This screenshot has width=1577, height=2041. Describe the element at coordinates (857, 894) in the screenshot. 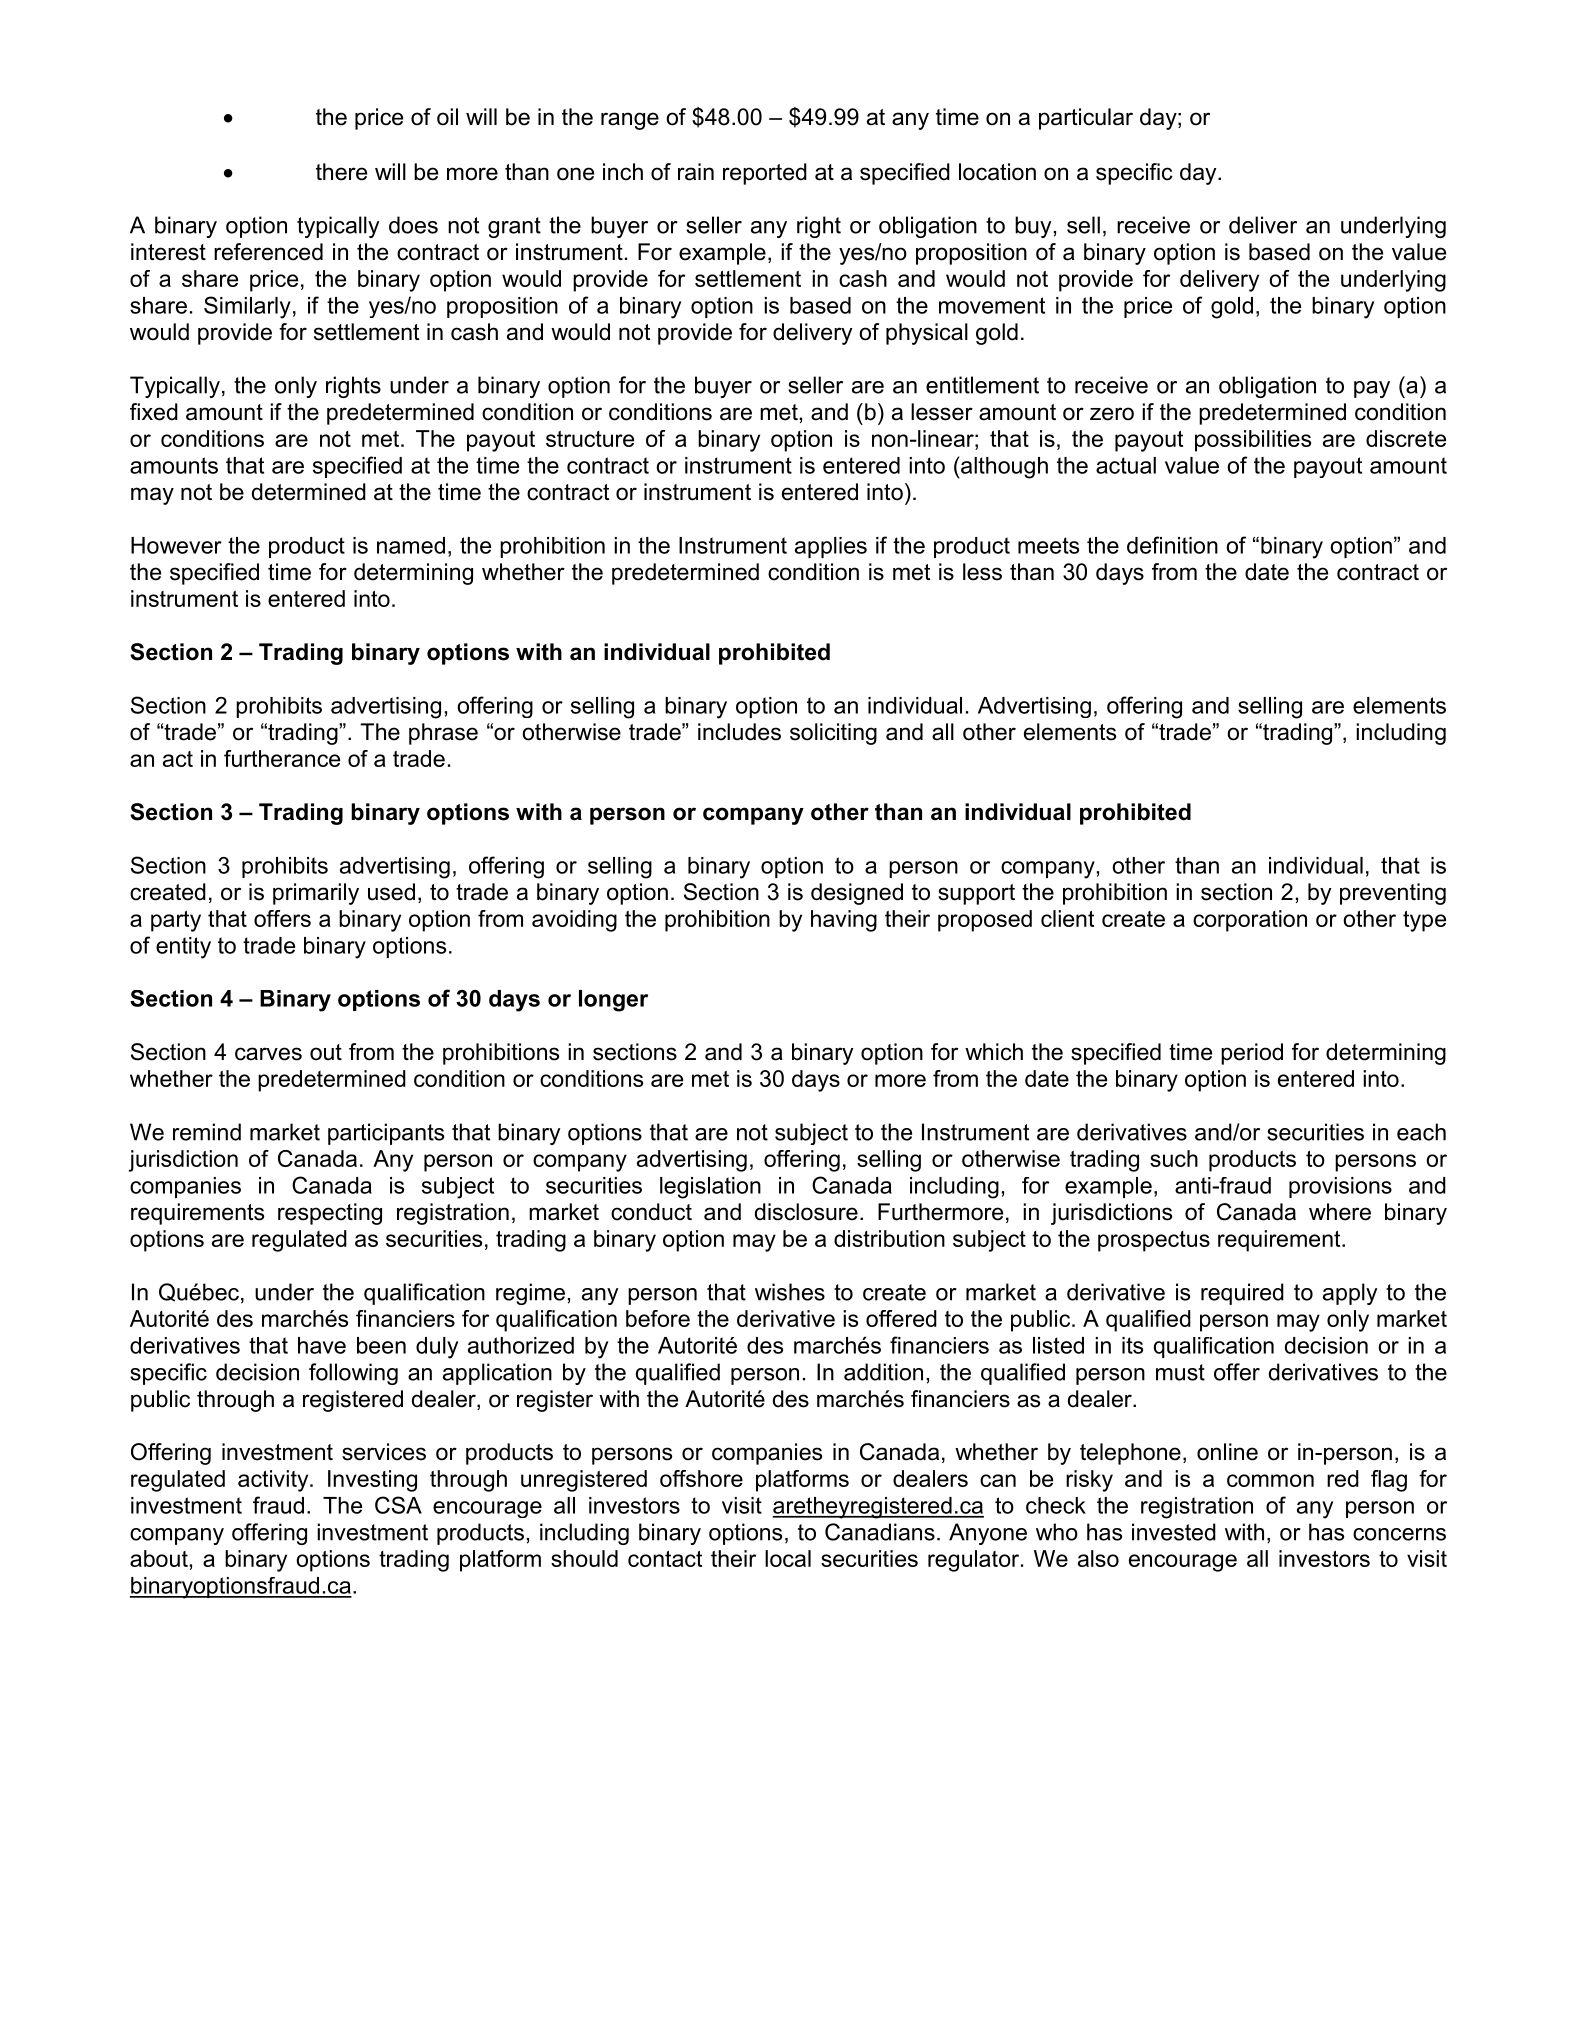

I see `designed` at that location.
